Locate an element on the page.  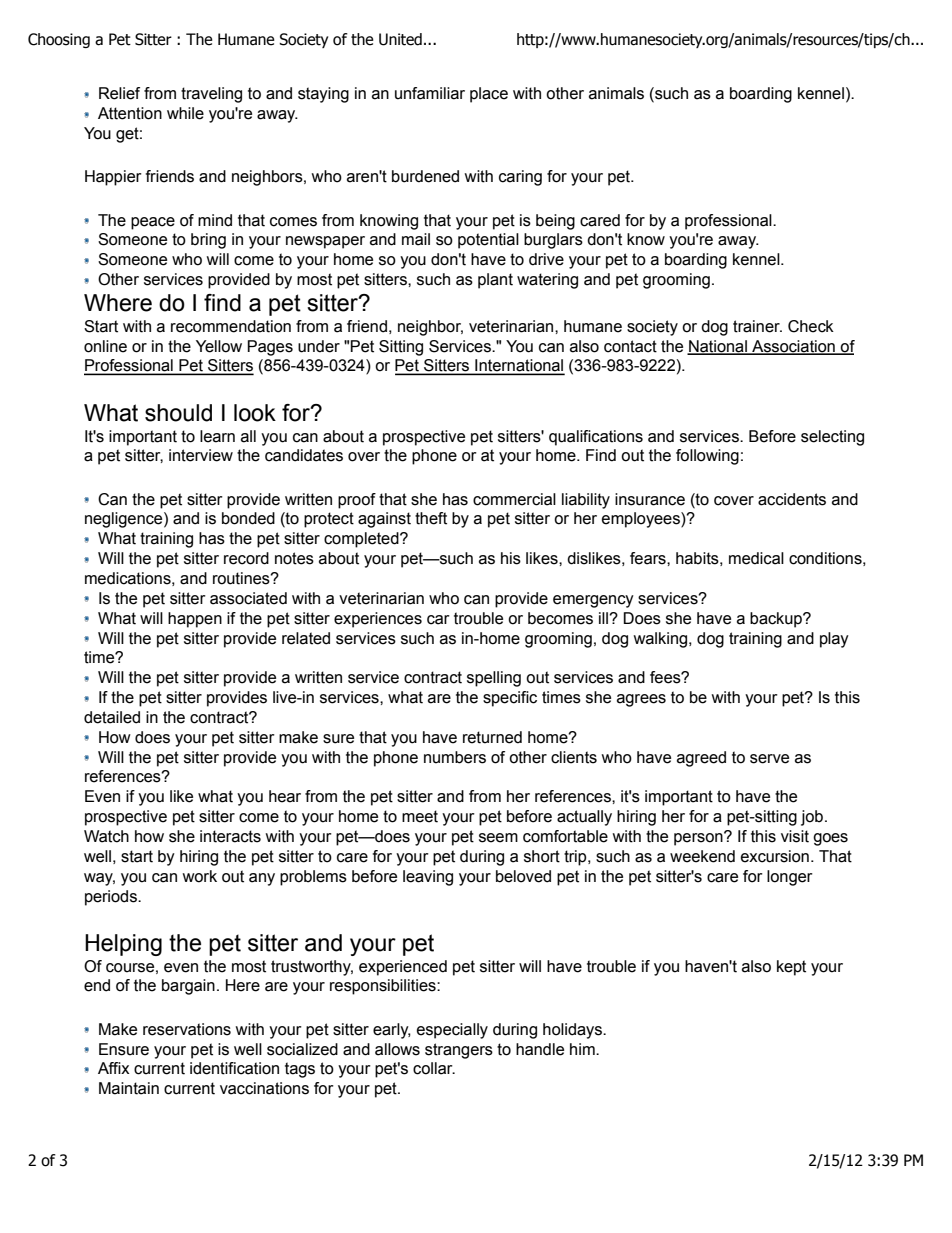
place is located at coordinates (489, 95).
